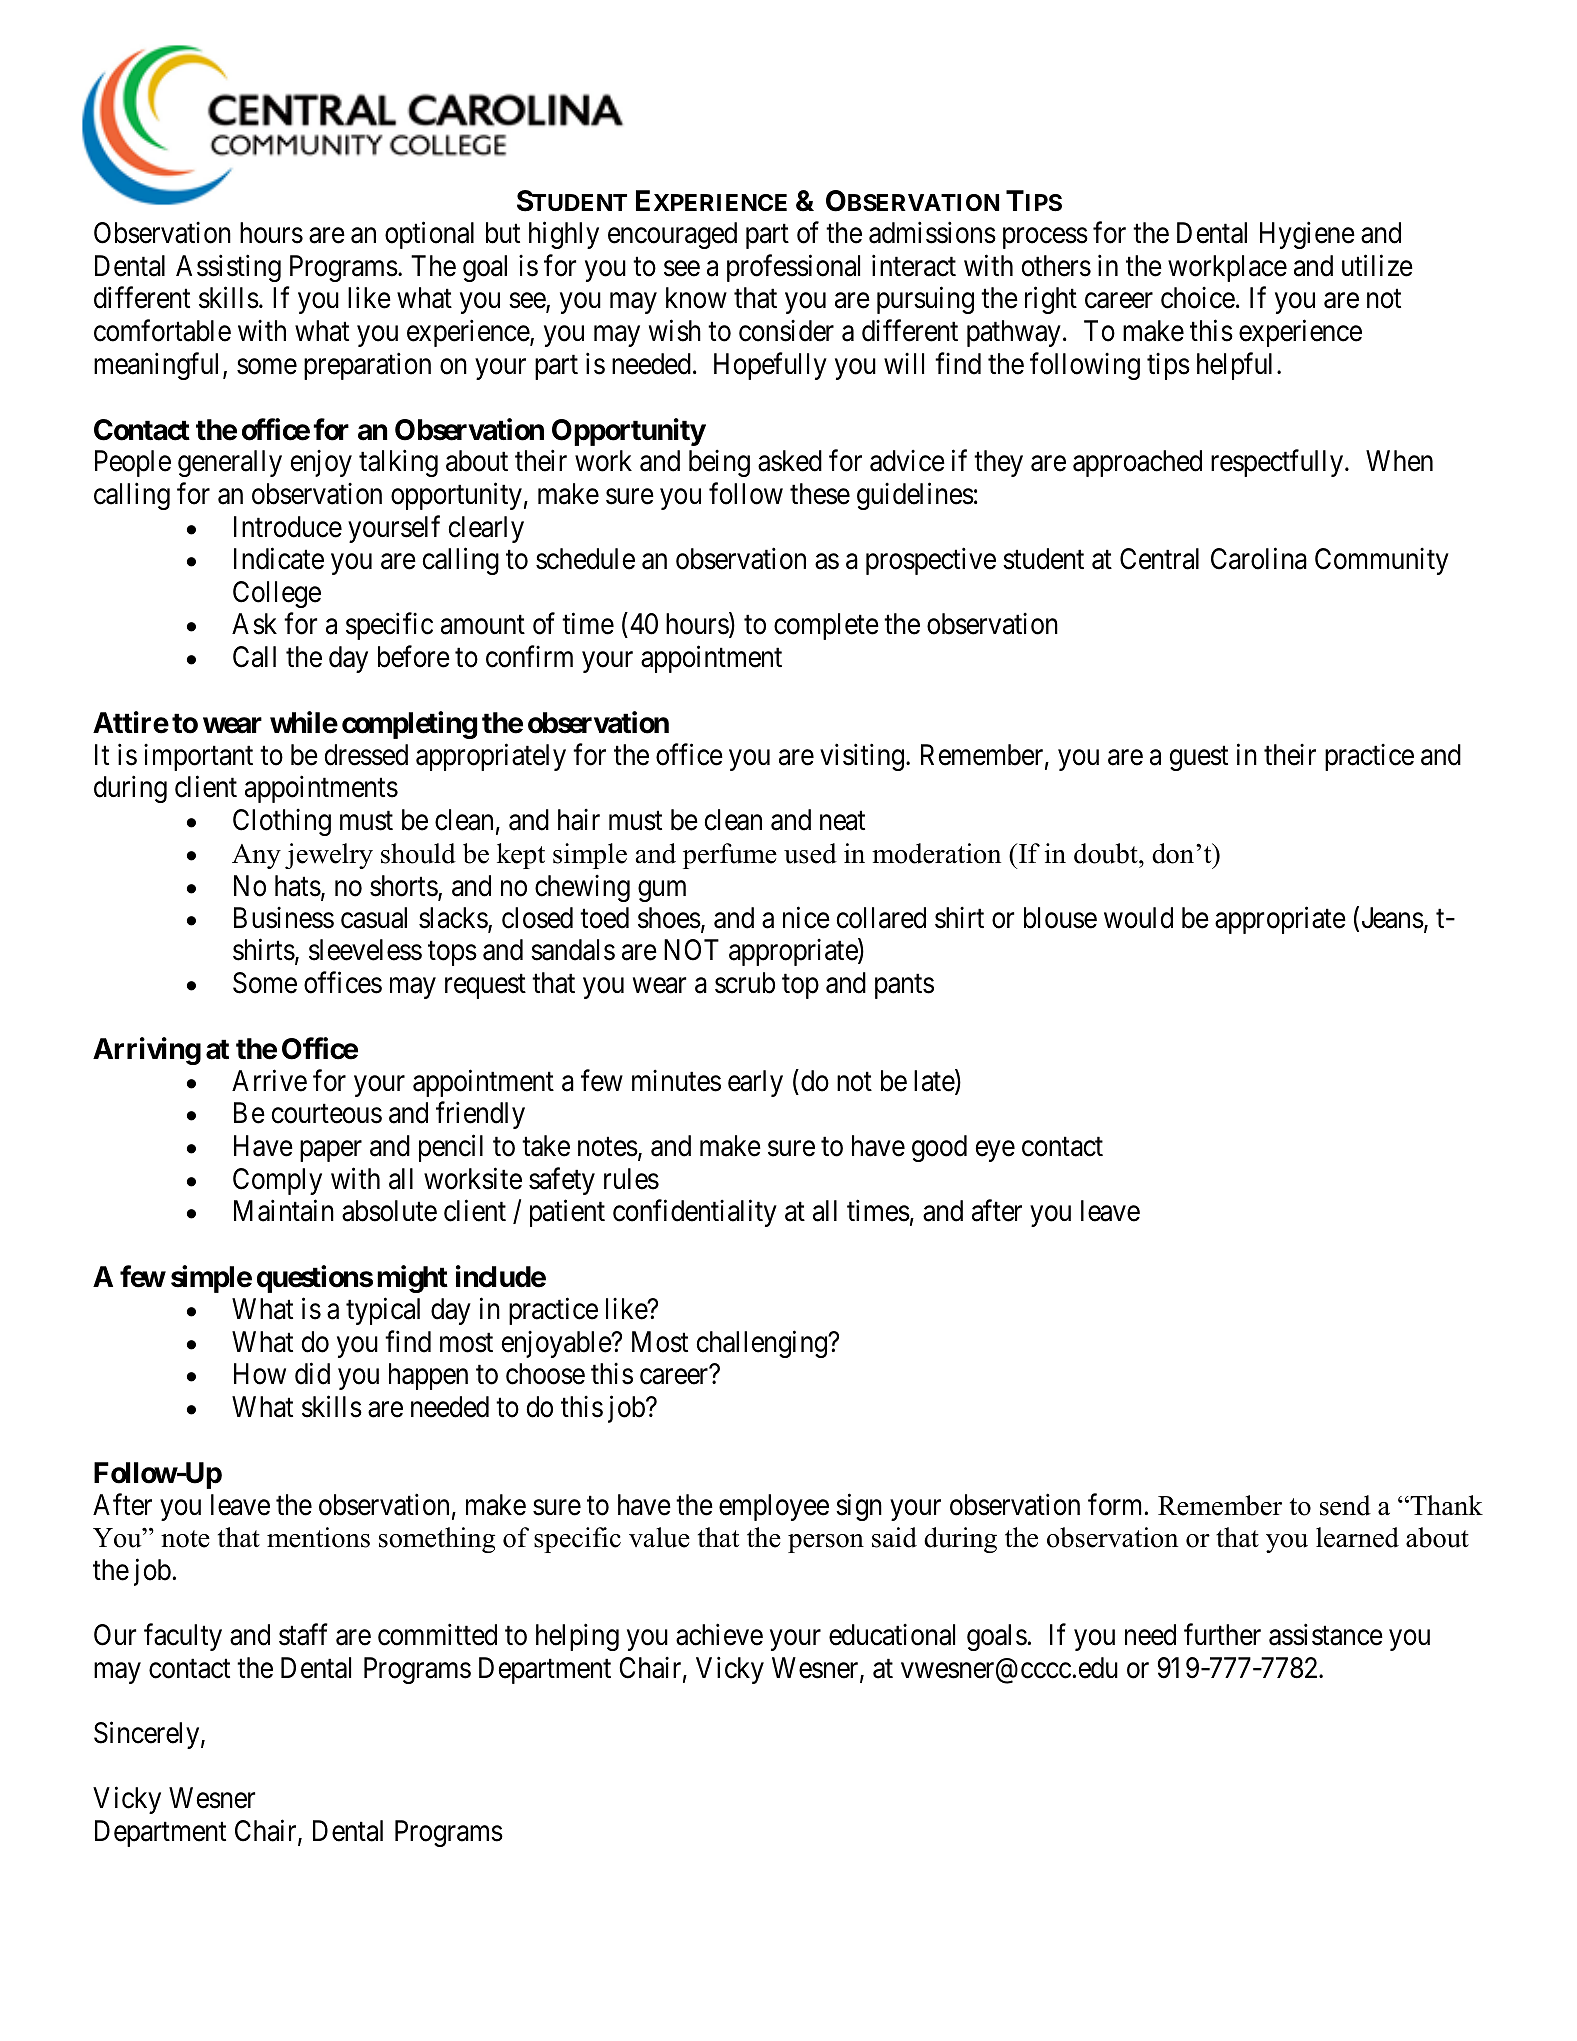 The width and height of the document is (1577, 2041). Describe the element at coordinates (719, 1635) in the document. I see `achieve` at that location.
